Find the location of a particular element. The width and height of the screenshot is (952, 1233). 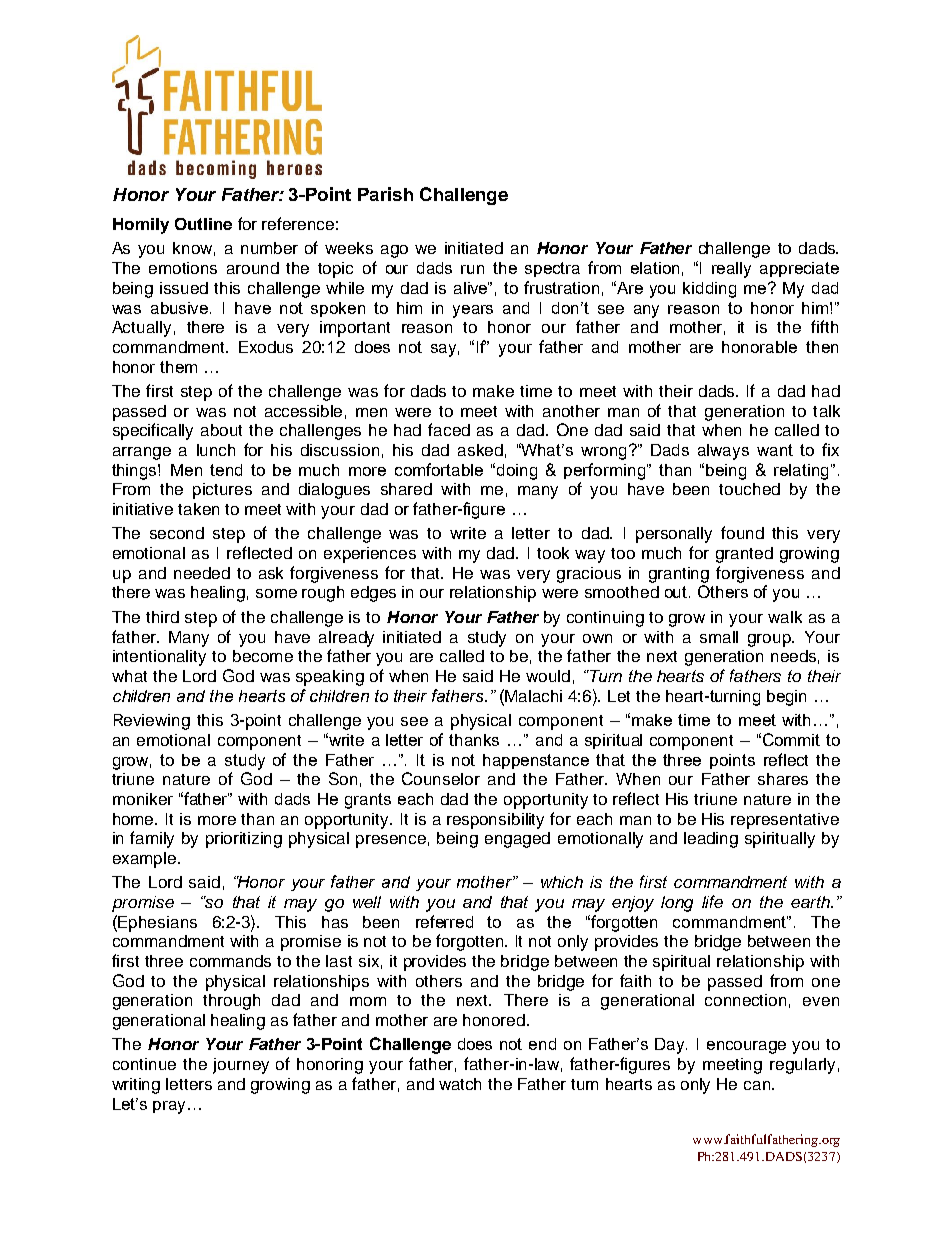

group is located at coordinates (770, 640).
